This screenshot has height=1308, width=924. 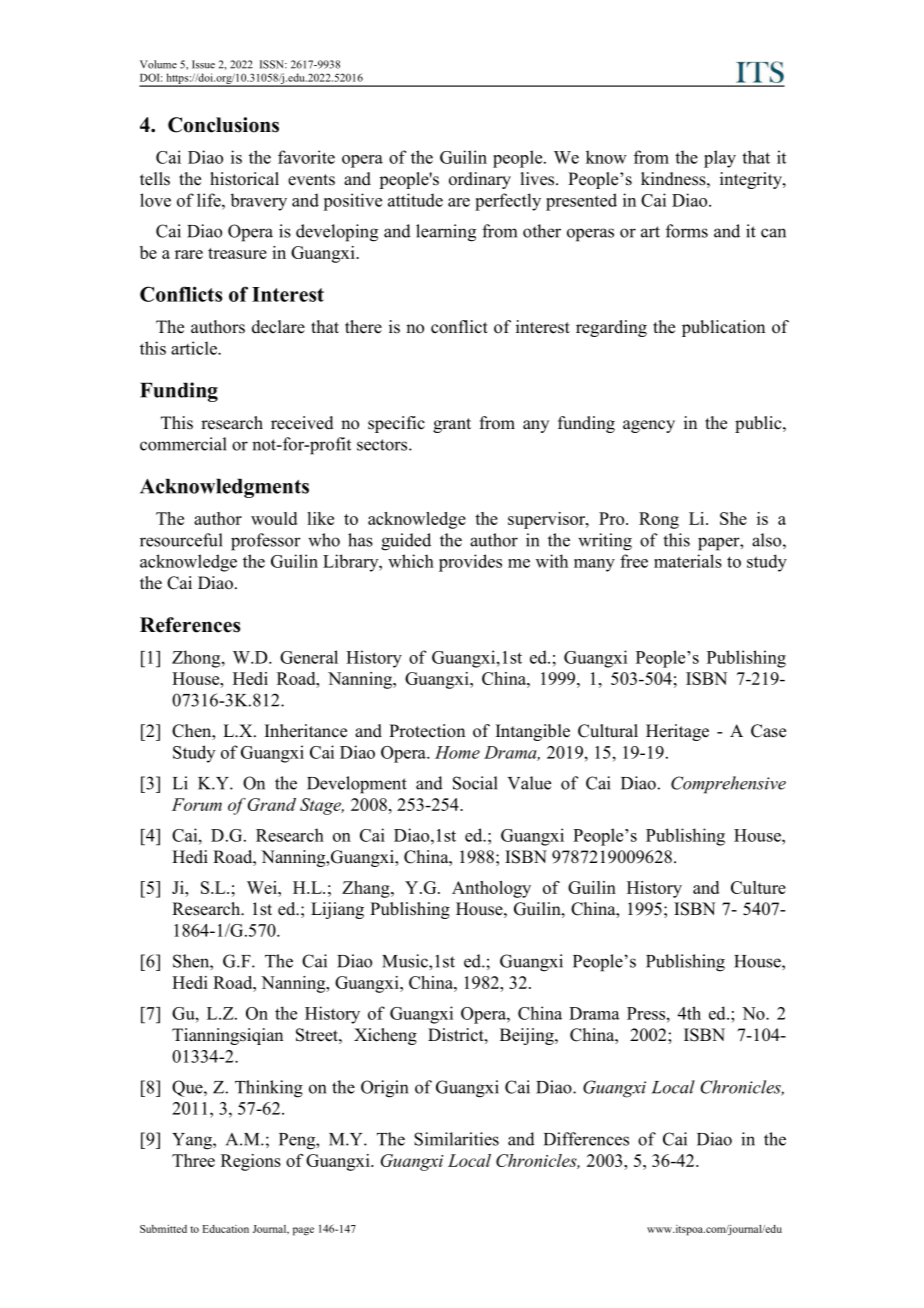 What do you see at coordinates (480, 180) in the screenshot?
I see `ordinary` at bounding box center [480, 180].
